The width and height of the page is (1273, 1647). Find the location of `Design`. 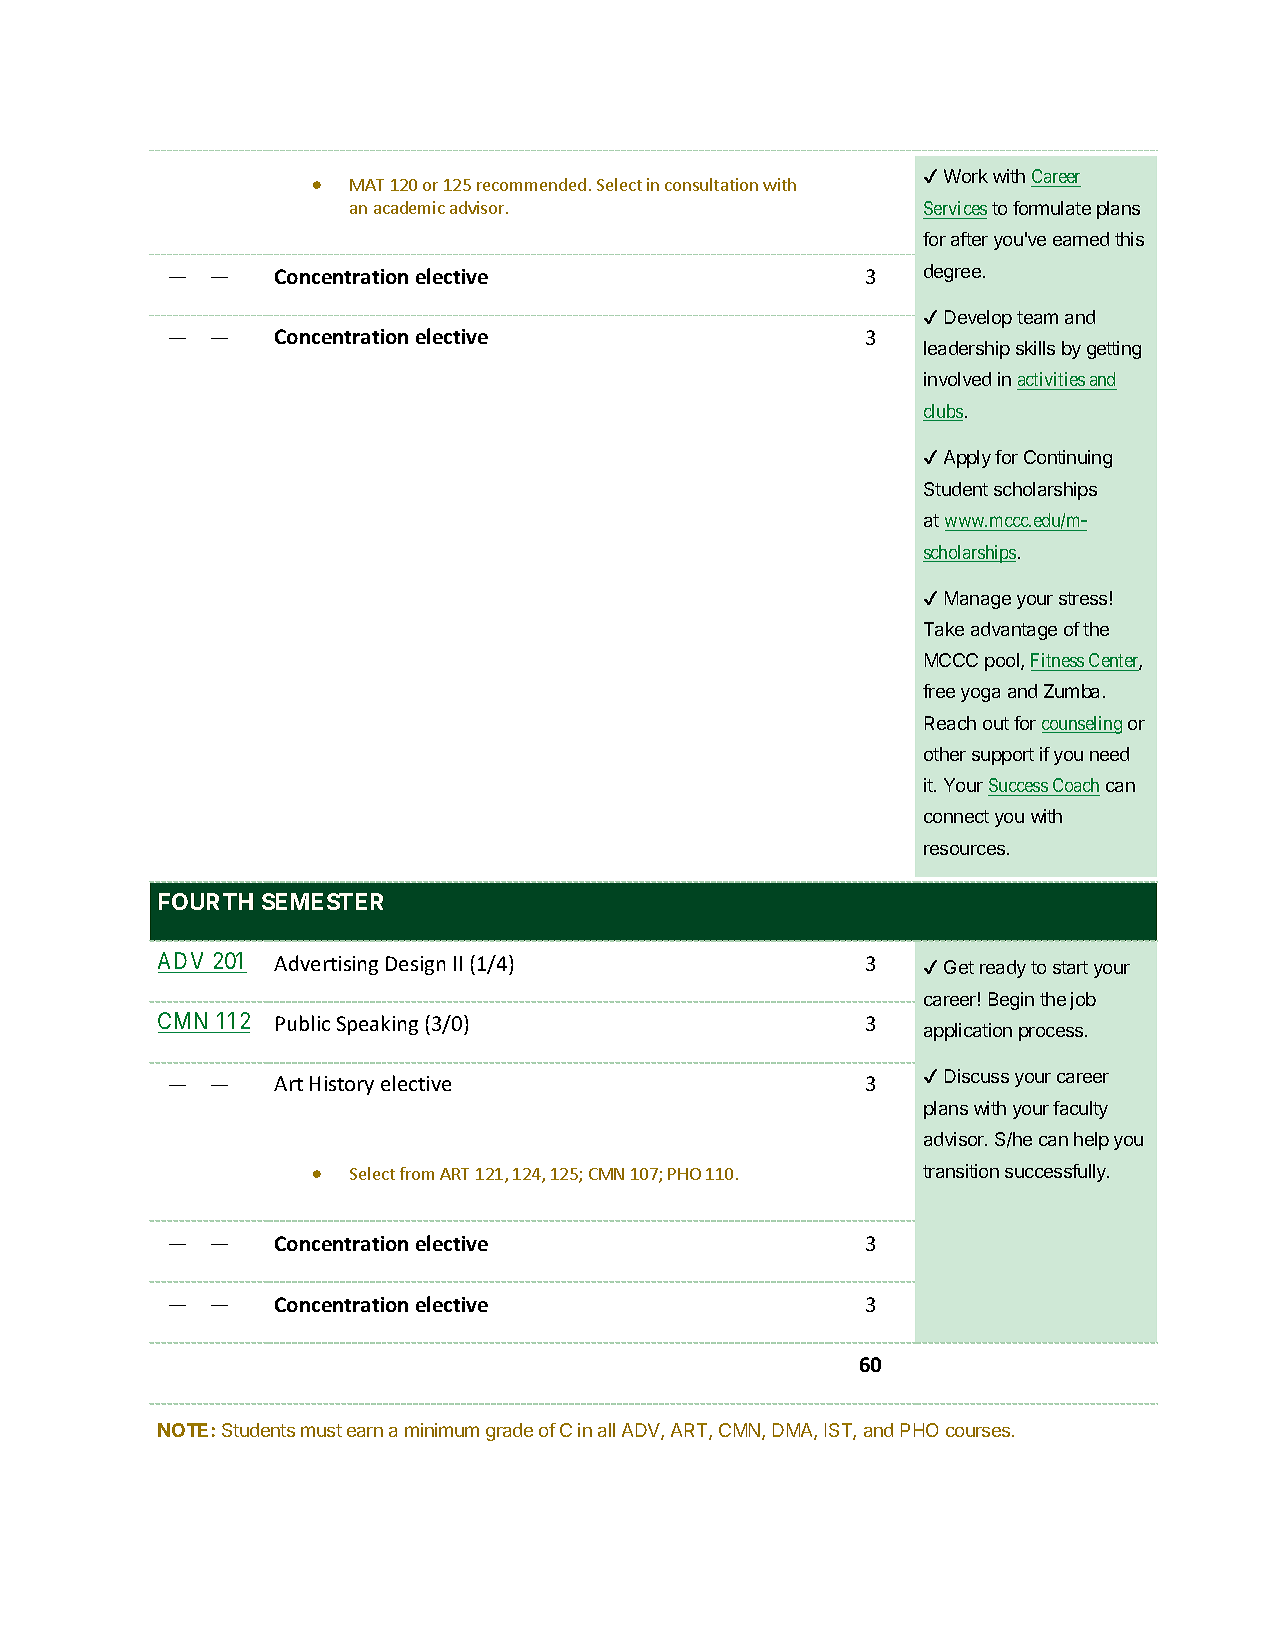

Design is located at coordinates (415, 965).
